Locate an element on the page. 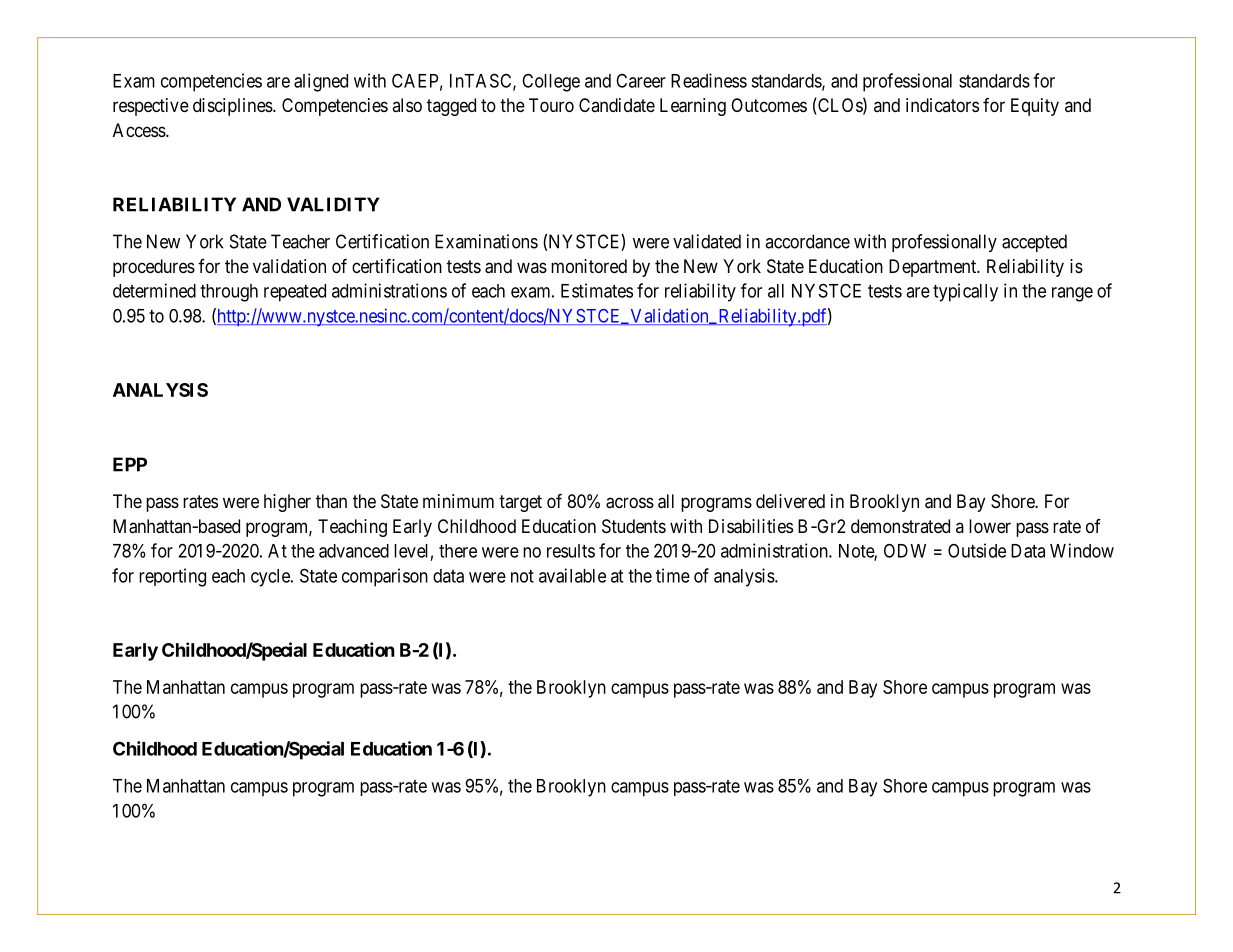 Image resolution: width=1233 pixels, height=952 pixels. cycle is located at coordinates (271, 578).
